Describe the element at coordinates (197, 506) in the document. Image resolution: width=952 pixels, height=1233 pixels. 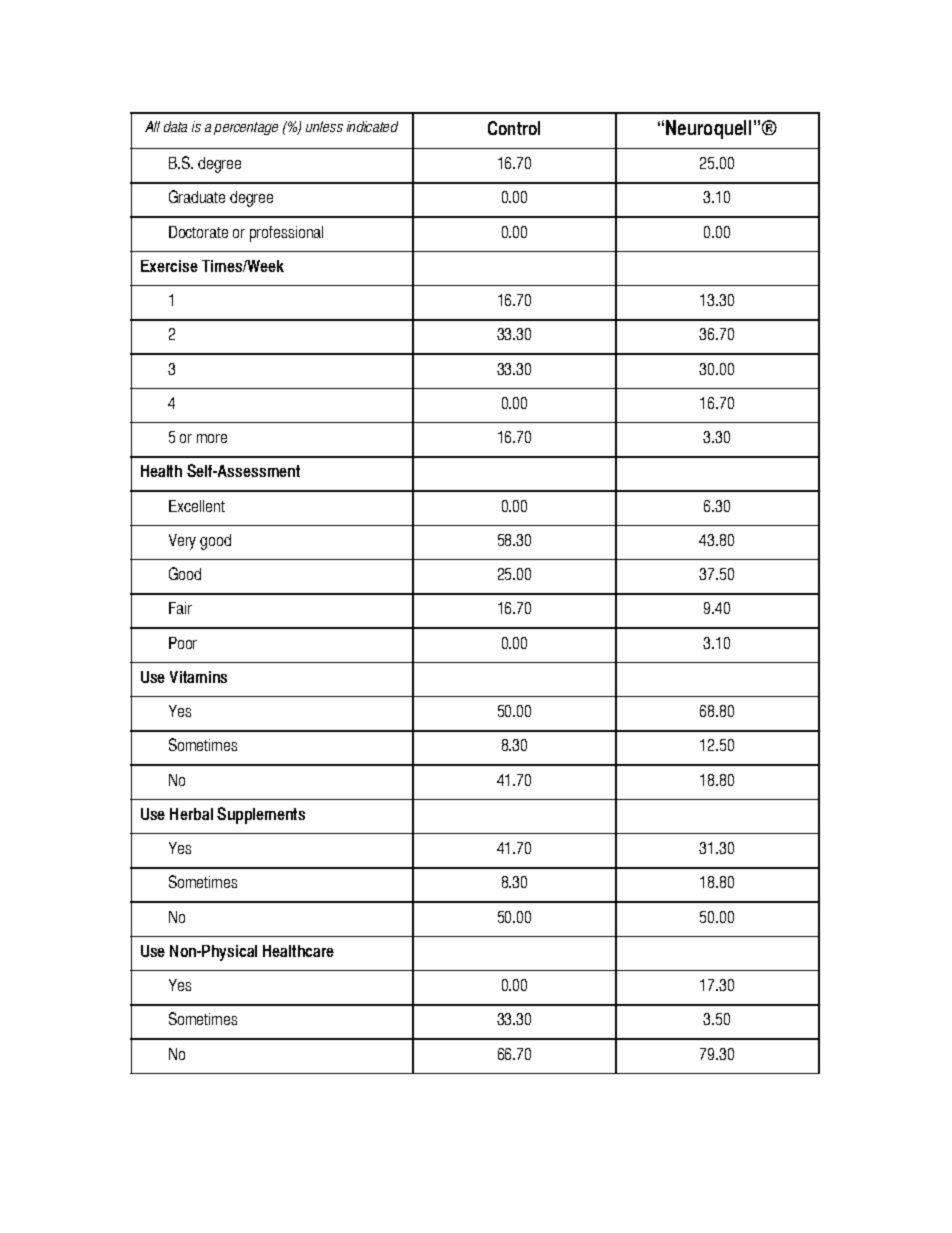
I see `Excellent` at that location.
